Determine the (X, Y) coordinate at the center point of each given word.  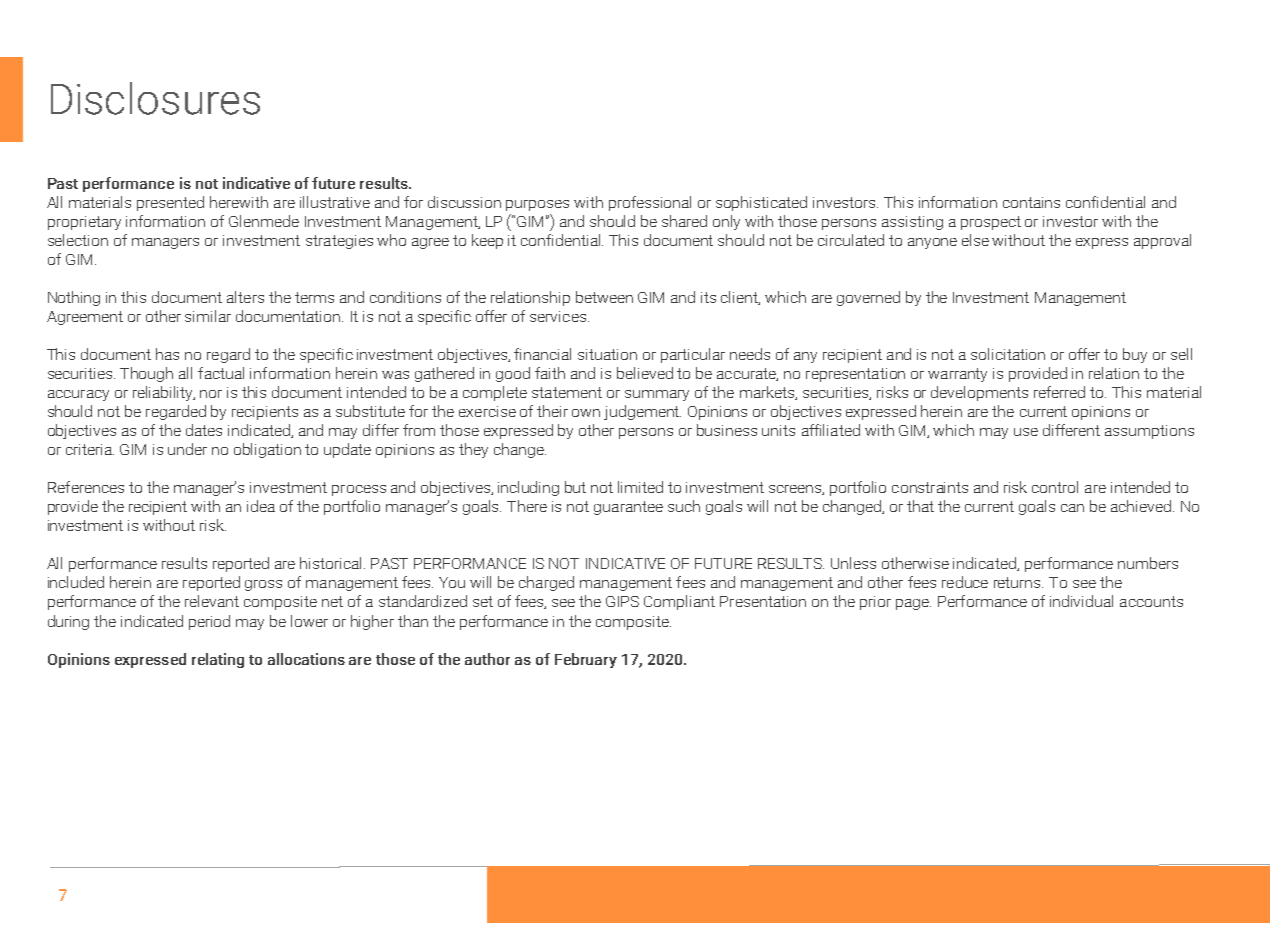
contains (1031, 202)
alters (245, 297)
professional (650, 203)
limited (640, 487)
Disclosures (155, 98)
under (187, 449)
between (604, 297)
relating (218, 660)
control (1055, 487)
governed (868, 298)
